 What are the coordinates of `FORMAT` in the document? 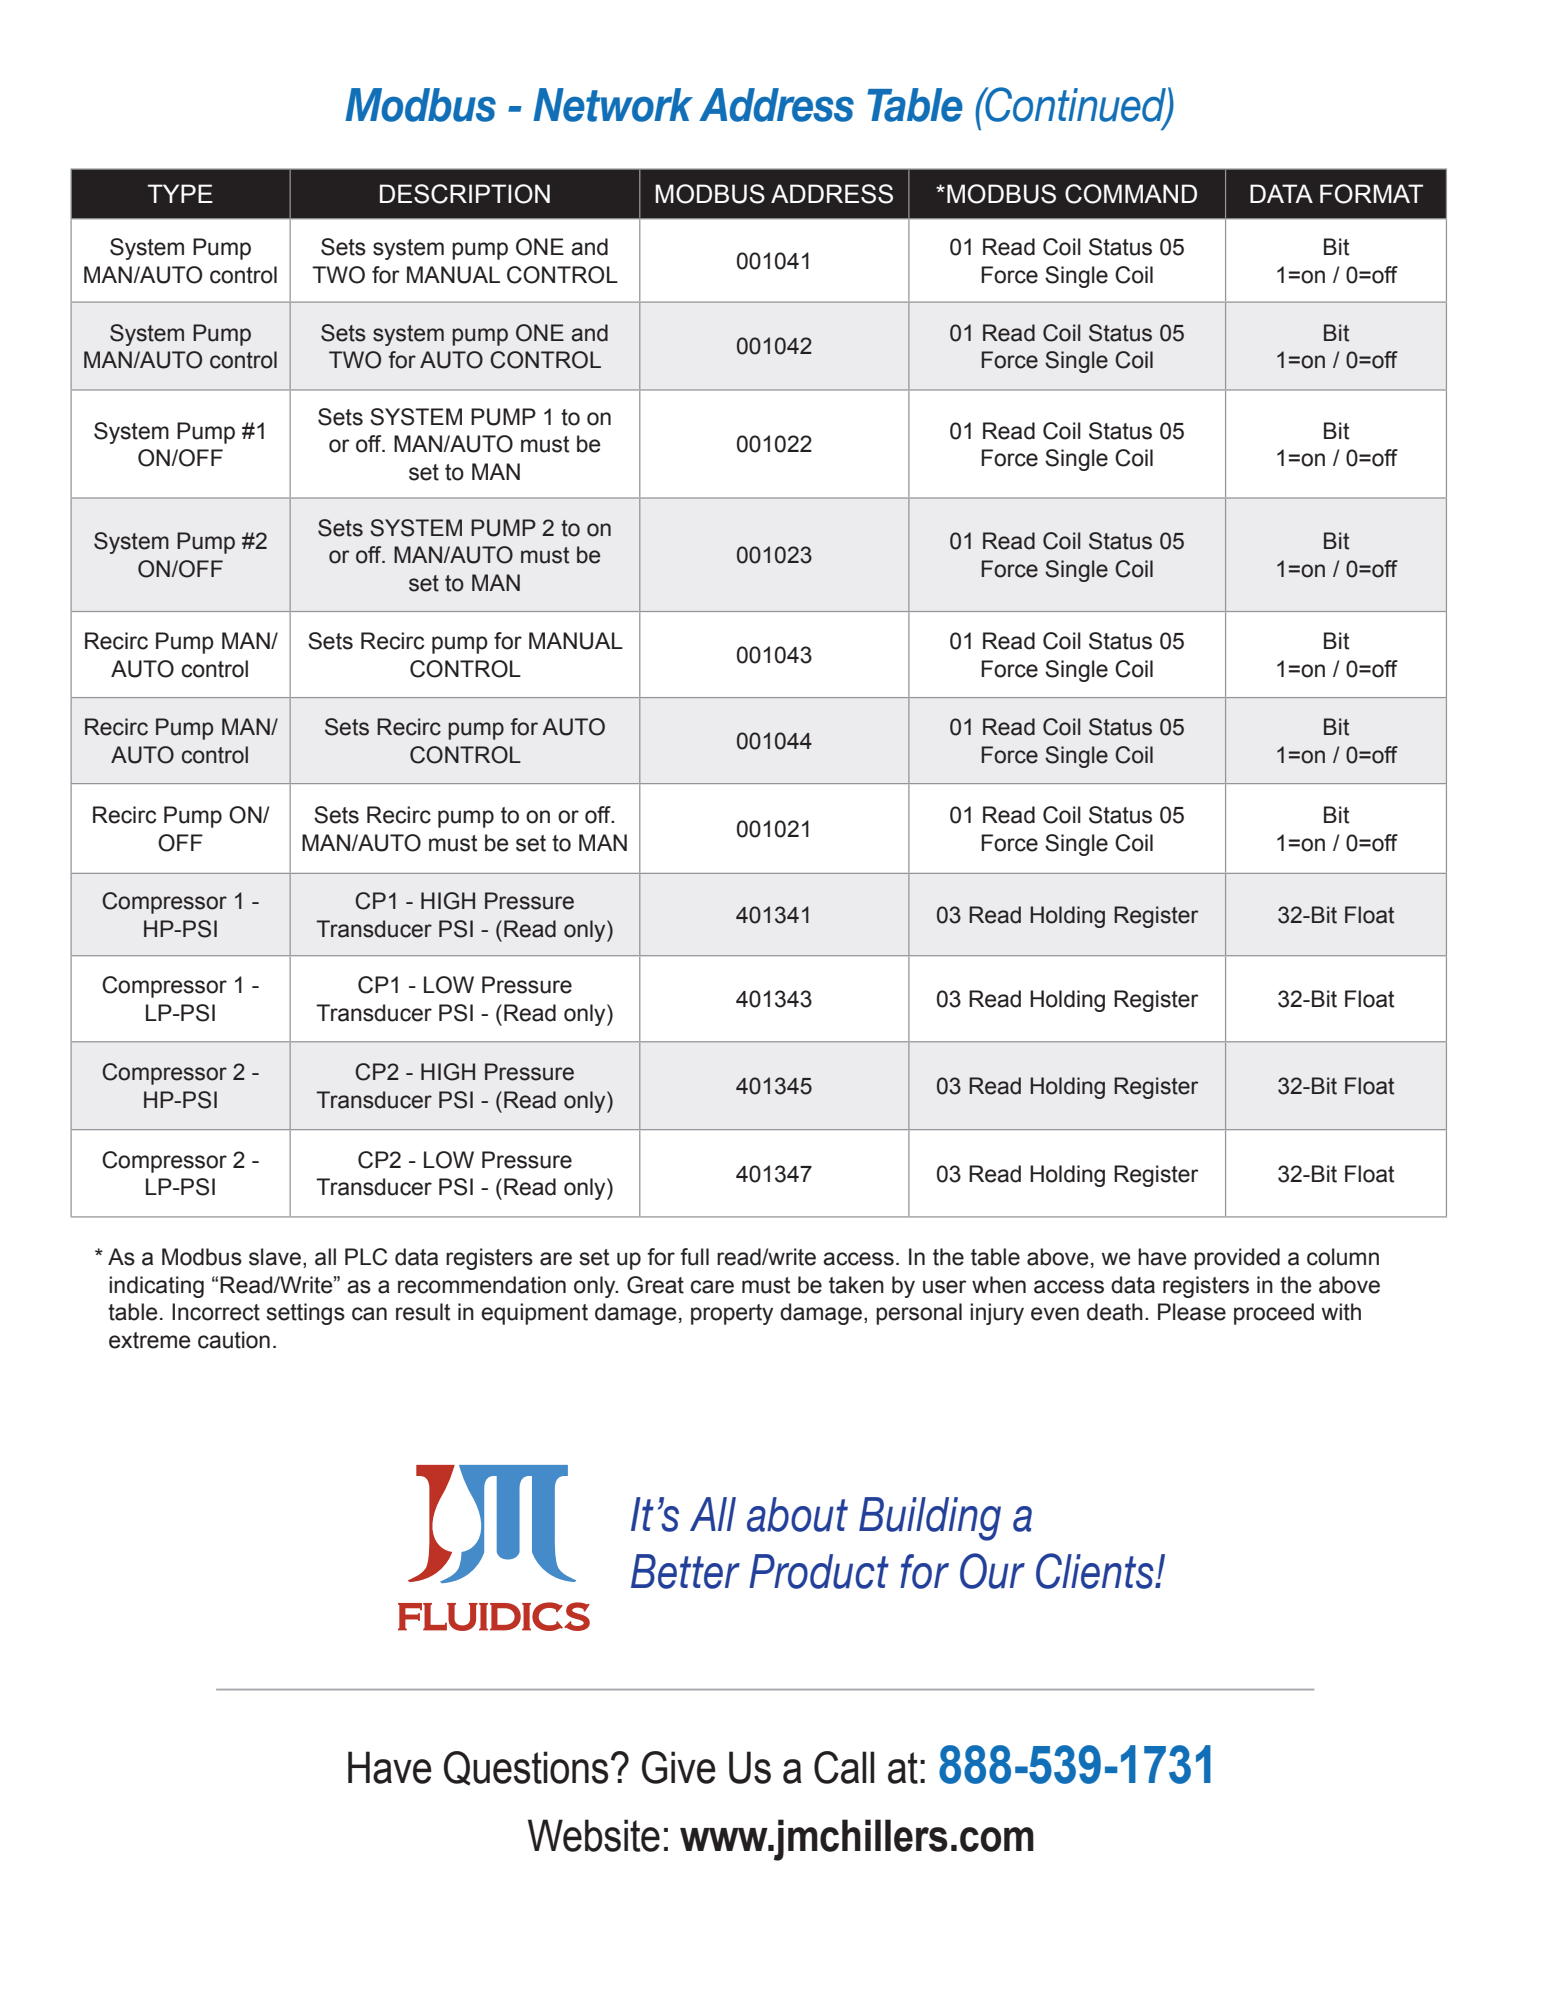 It's located at (1371, 194).
